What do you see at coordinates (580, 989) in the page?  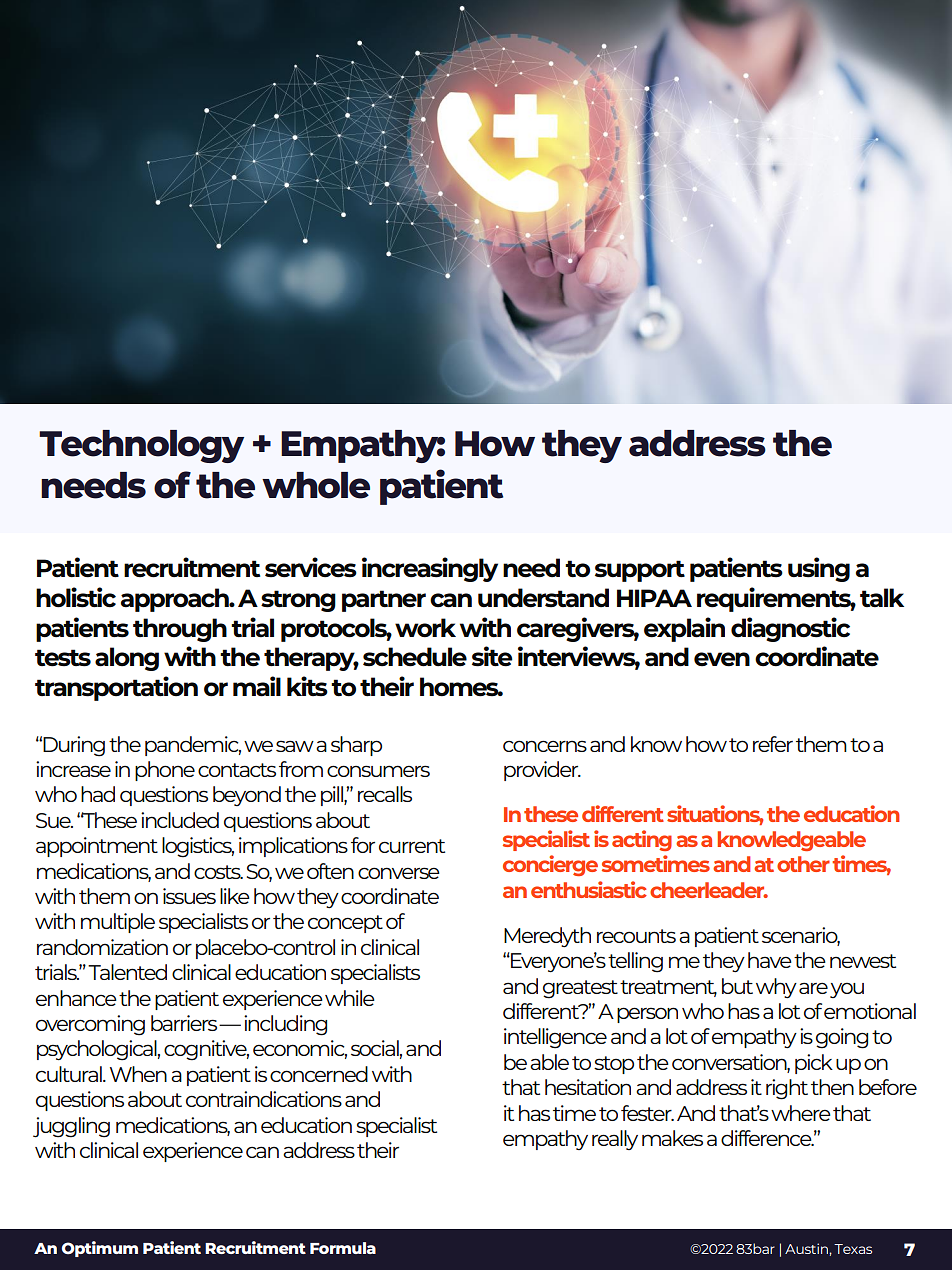 I see `greatest` at bounding box center [580, 989].
